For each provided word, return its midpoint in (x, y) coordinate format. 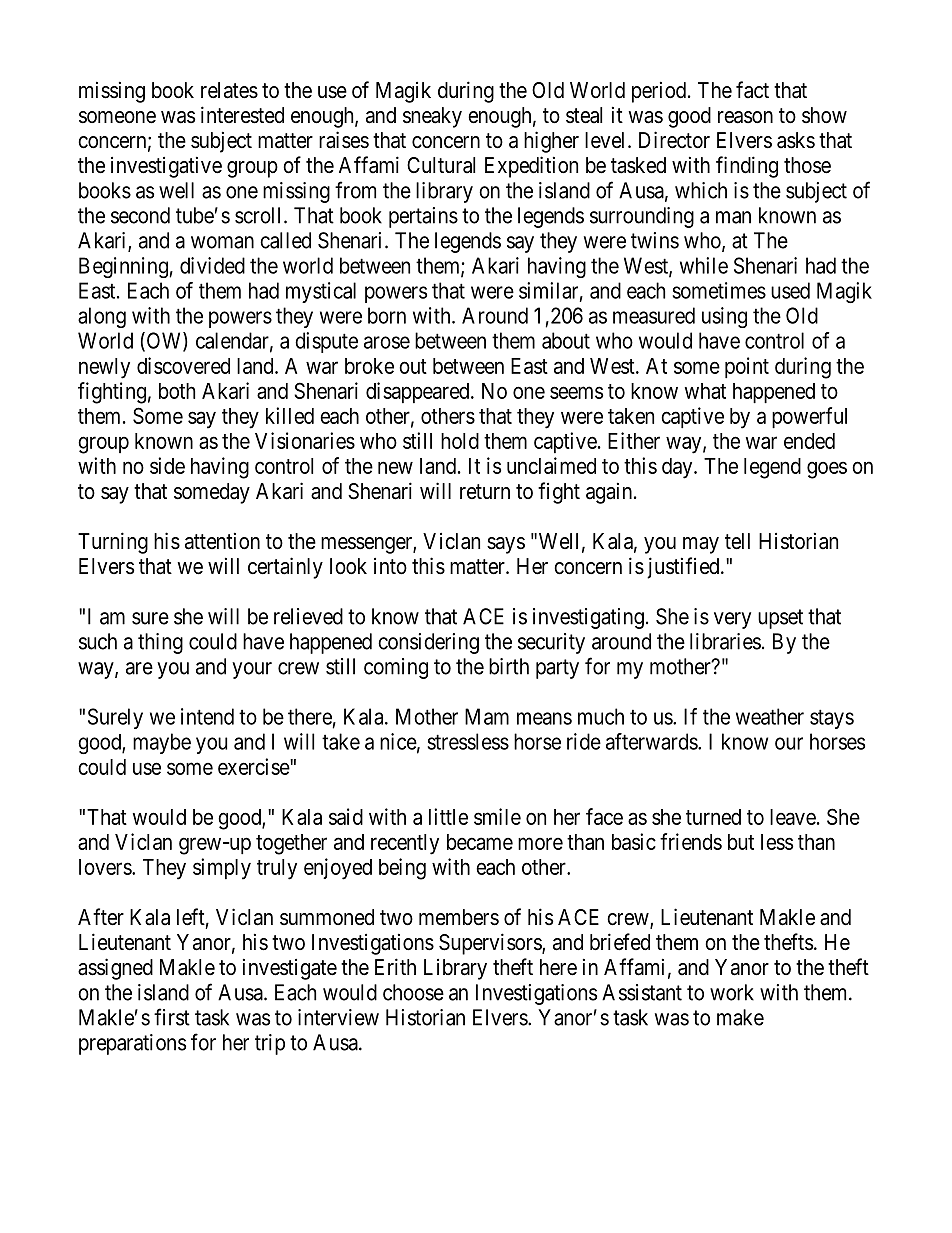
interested (242, 115)
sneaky (432, 117)
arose (387, 342)
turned (713, 817)
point (747, 367)
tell (737, 541)
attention (222, 541)
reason (745, 117)
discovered (183, 365)
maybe (162, 743)
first (172, 1017)
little (448, 816)
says (506, 545)
